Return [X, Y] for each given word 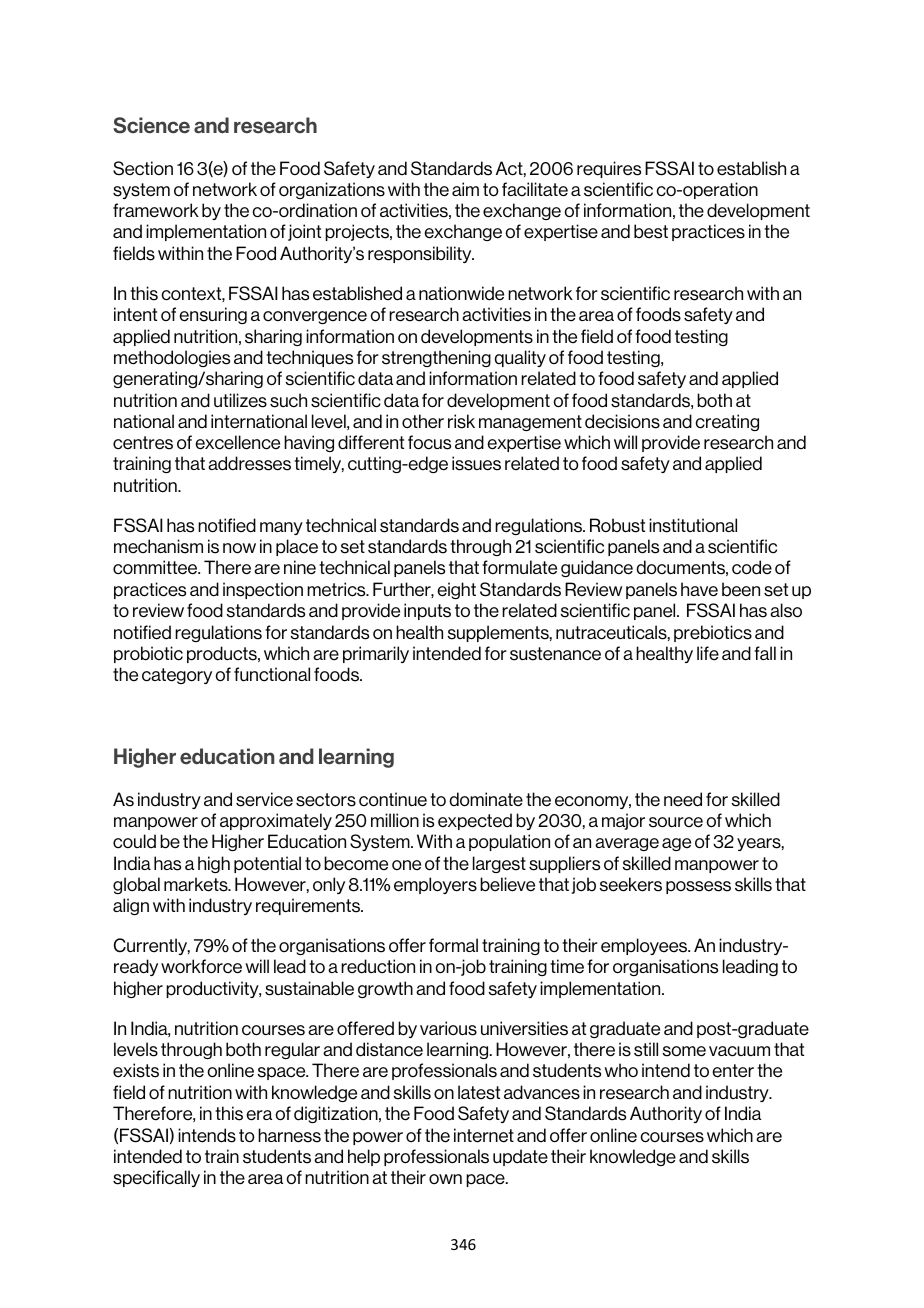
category [177, 676]
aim [465, 189]
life [708, 653]
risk [461, 421]
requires [609, 169]
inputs [427, 611]
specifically [156, 1178]
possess [698, 887]
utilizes [240, 400]
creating [727, 422]
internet [484, 1135]
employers [435, 885]
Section [143, 168]
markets [197, 884]
